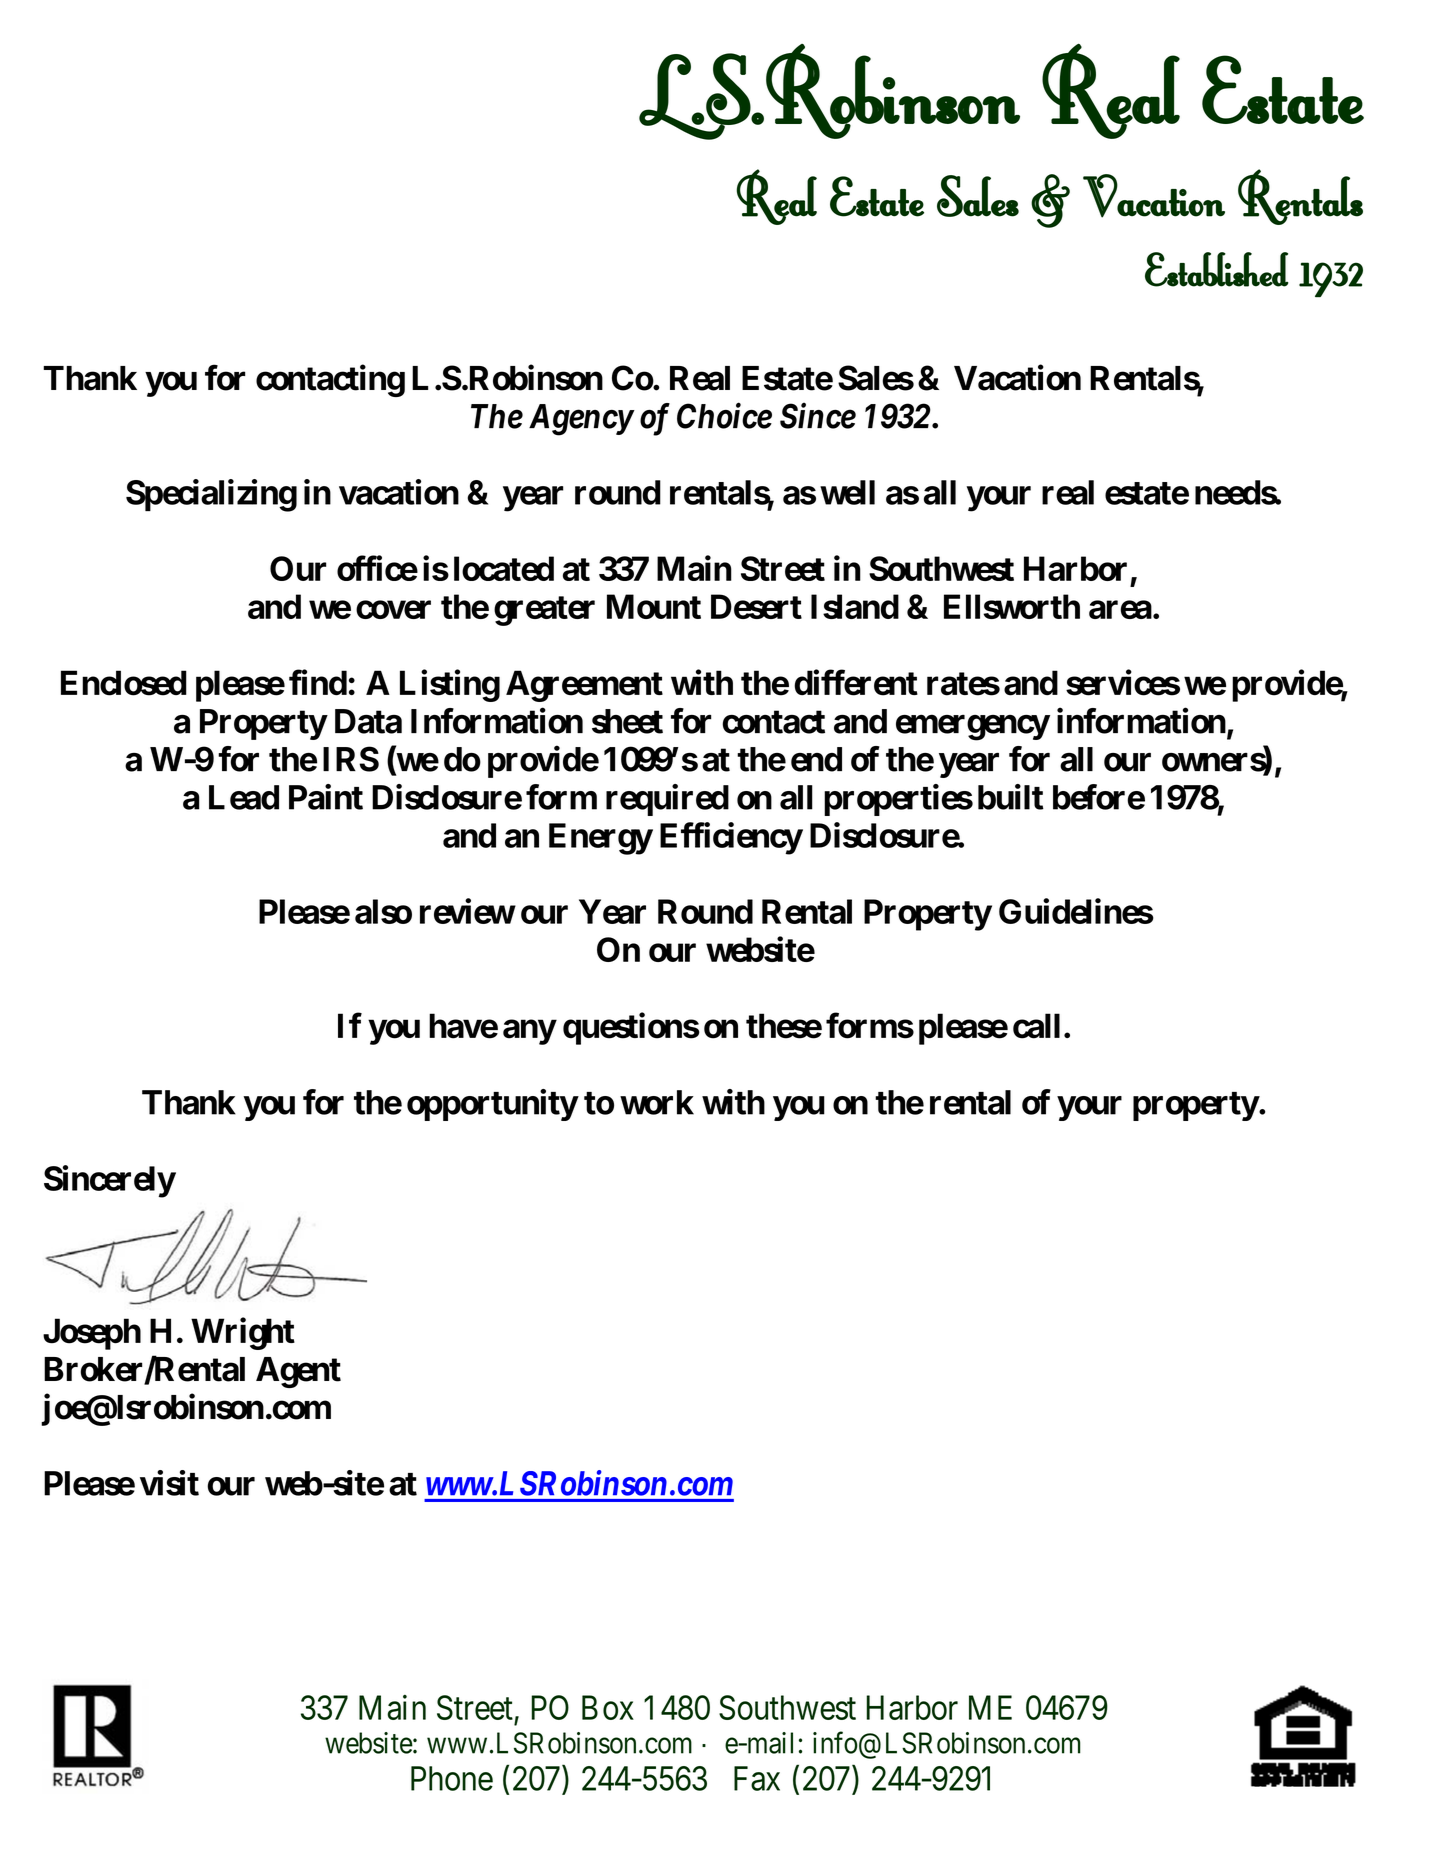 This image has width=1449, height=1875. Describe the element at coordinates (504, 568) in the image. I see `located` at that location.
